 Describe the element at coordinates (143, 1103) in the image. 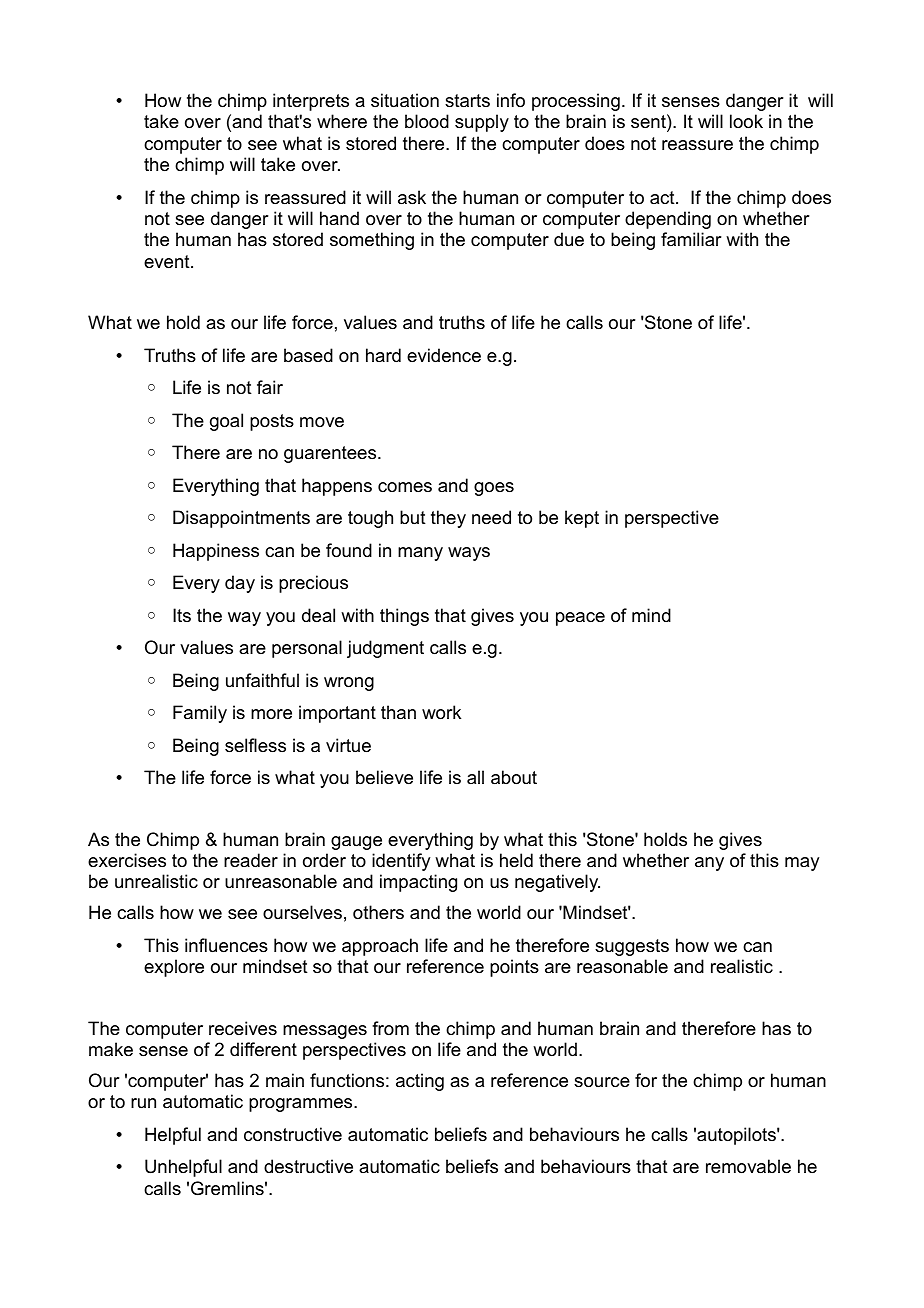

I see `run` at that location.
